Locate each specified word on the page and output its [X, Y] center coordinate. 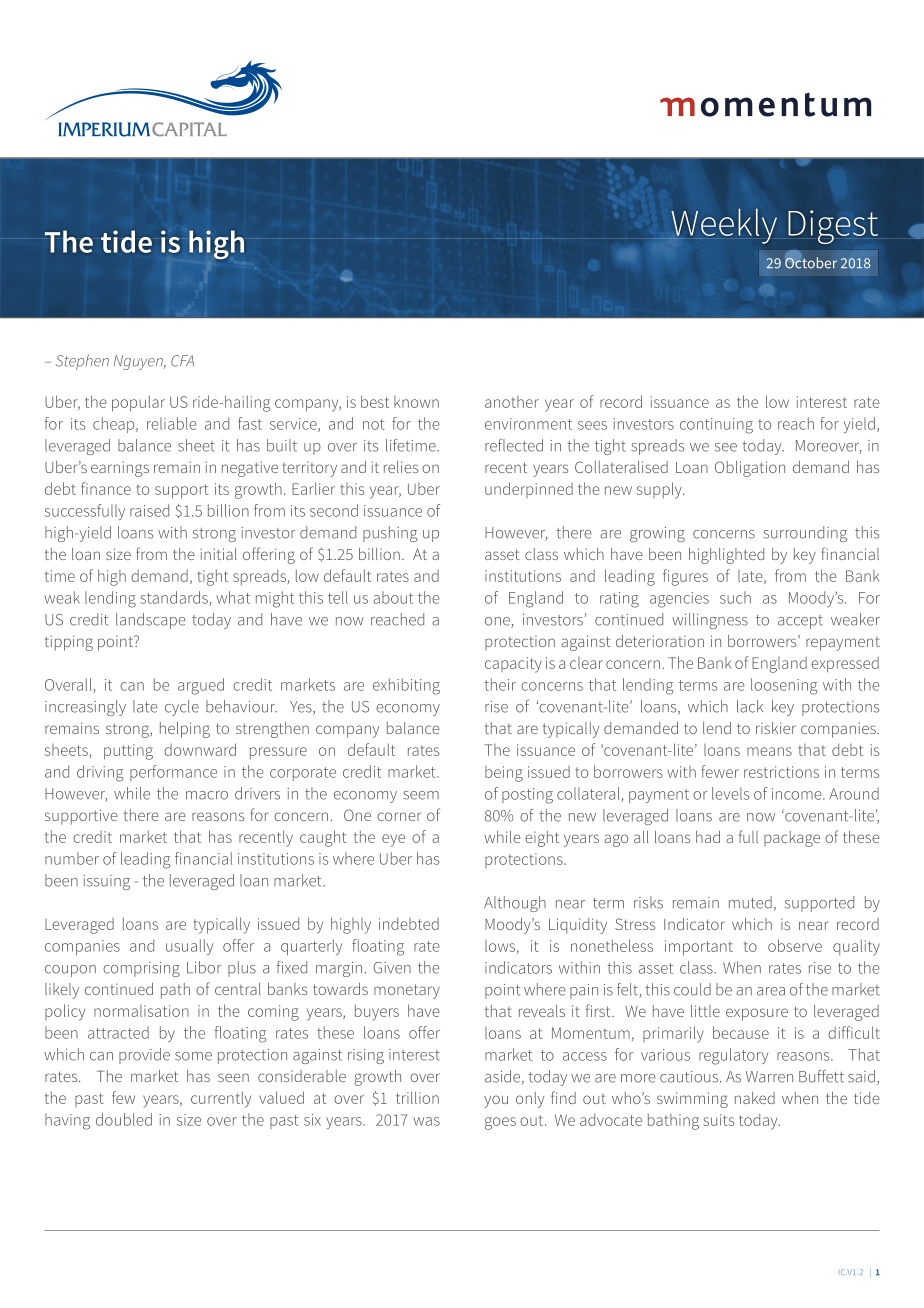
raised [149, 510]
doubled [124, 1119]
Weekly [723, 226]
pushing [390, 534]
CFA [182, 361]
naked [755, 1098]
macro [207, 795]
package [792, 839]
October [811, 263]
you [496, 1101]
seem [421, 795]
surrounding [805, 534]
